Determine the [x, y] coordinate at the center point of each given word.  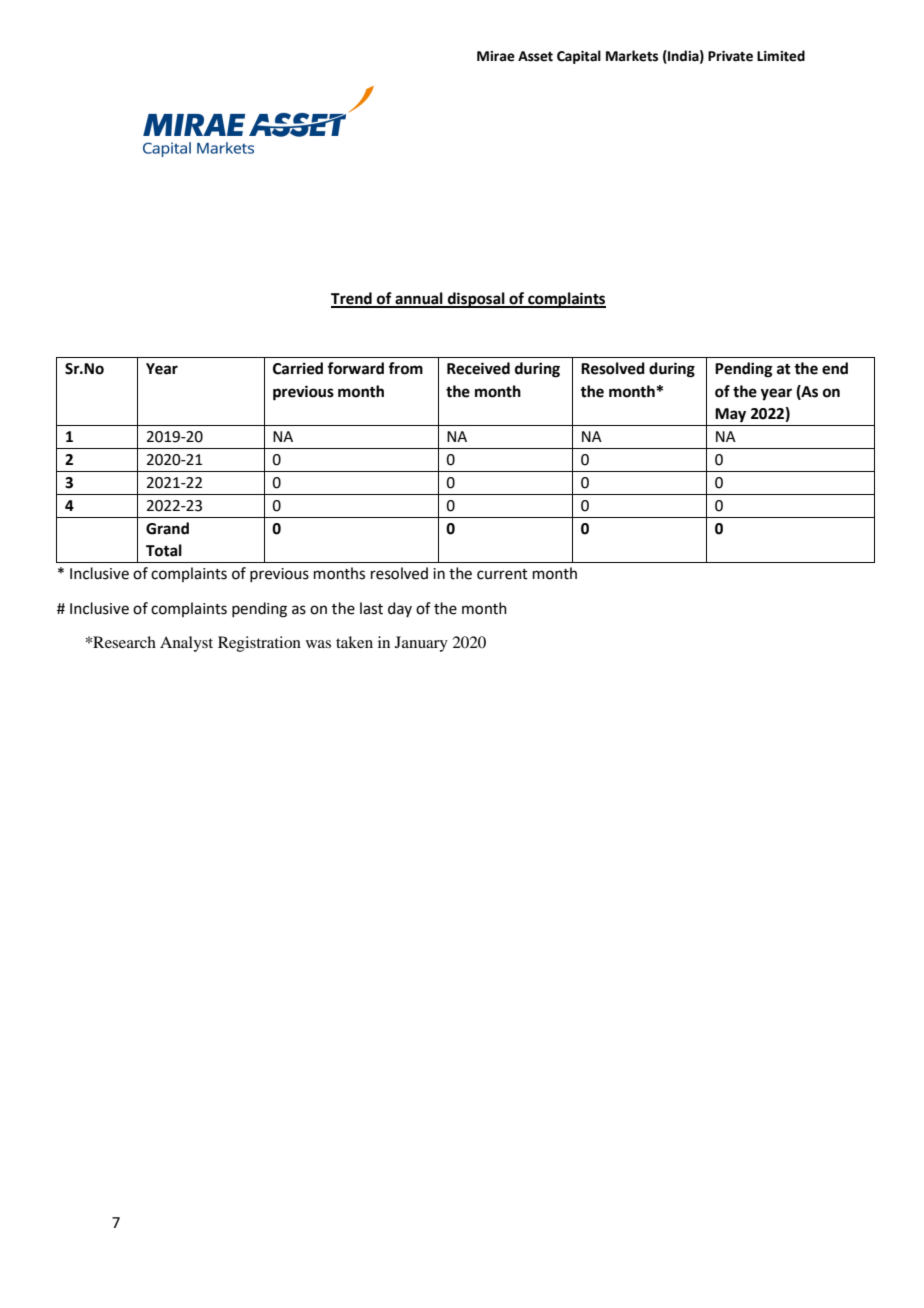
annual [419, 299]
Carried [298, 368]
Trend [352, 299]
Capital [579, 57]
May [730, 415]
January [421, 644]
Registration [259, 644]
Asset [535, 56]
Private [730, 56]
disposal [476, 300]
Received [478, 368]
